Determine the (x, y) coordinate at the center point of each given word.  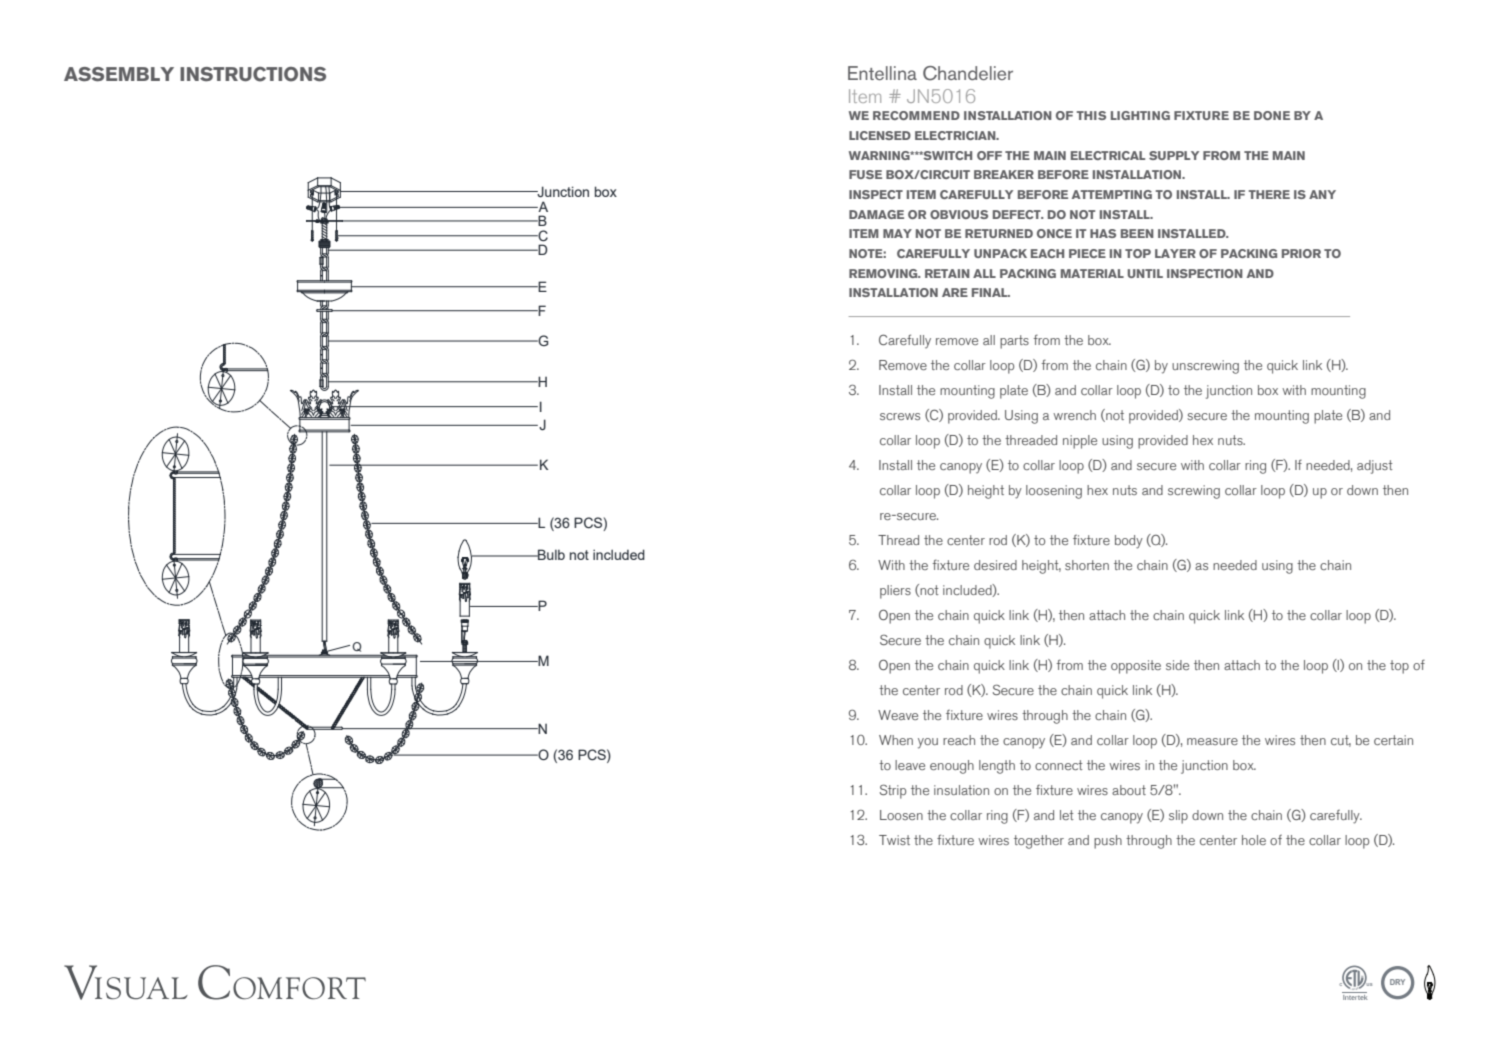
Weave (898, 715)
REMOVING (884, 273)
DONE (1272, 115)
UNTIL (1145, 273)
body (1129, 542)
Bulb (550, 554)
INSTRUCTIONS (253, 74)
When (896, 740)
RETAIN (947, 273)
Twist (894, 840)
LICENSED (880, 135)
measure (1212, 741)
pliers (895, 592)
